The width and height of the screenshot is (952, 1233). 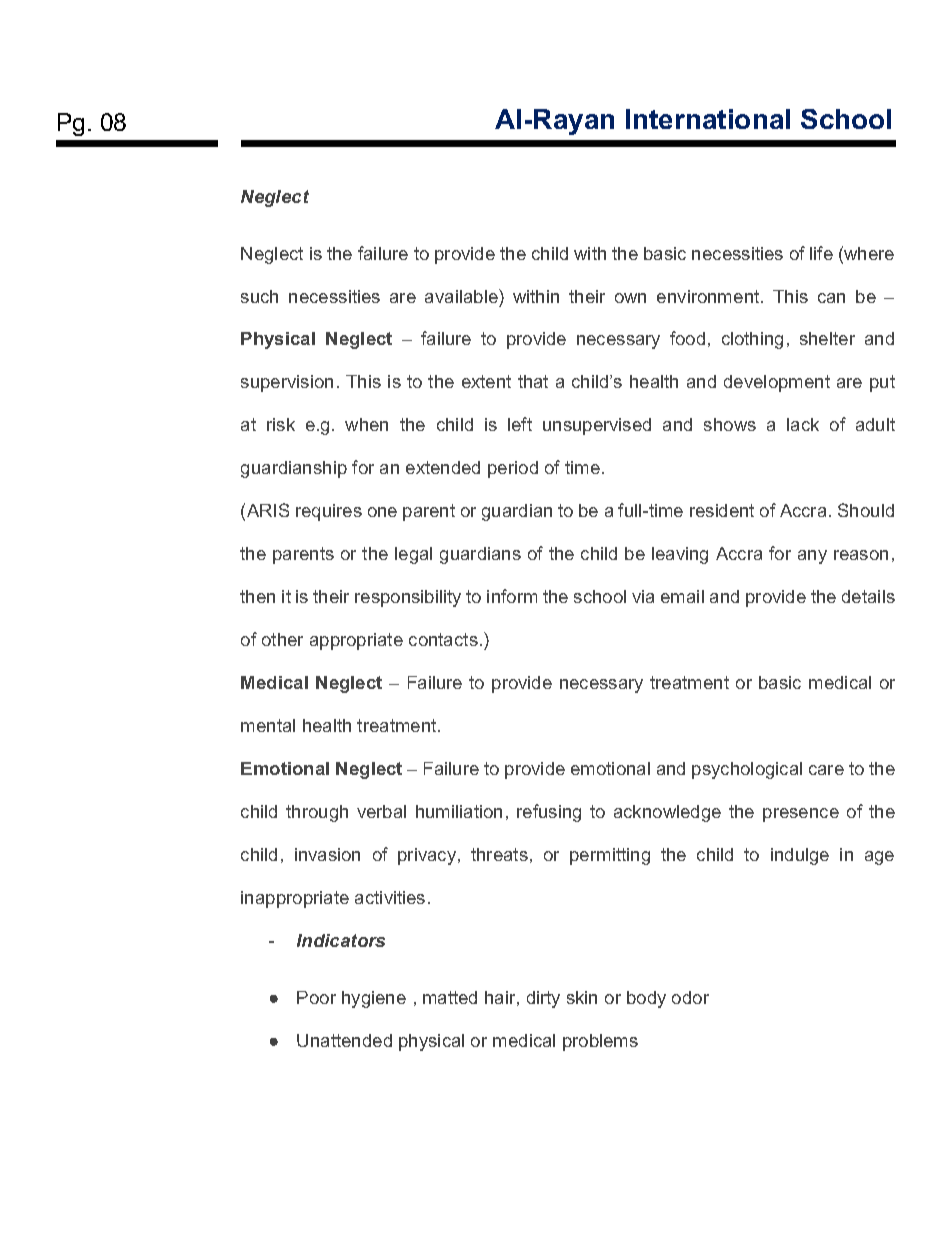 What do you see at coordinates (708, 119) in the screenshot?
I see `International` at bounding box center [708, 119].
